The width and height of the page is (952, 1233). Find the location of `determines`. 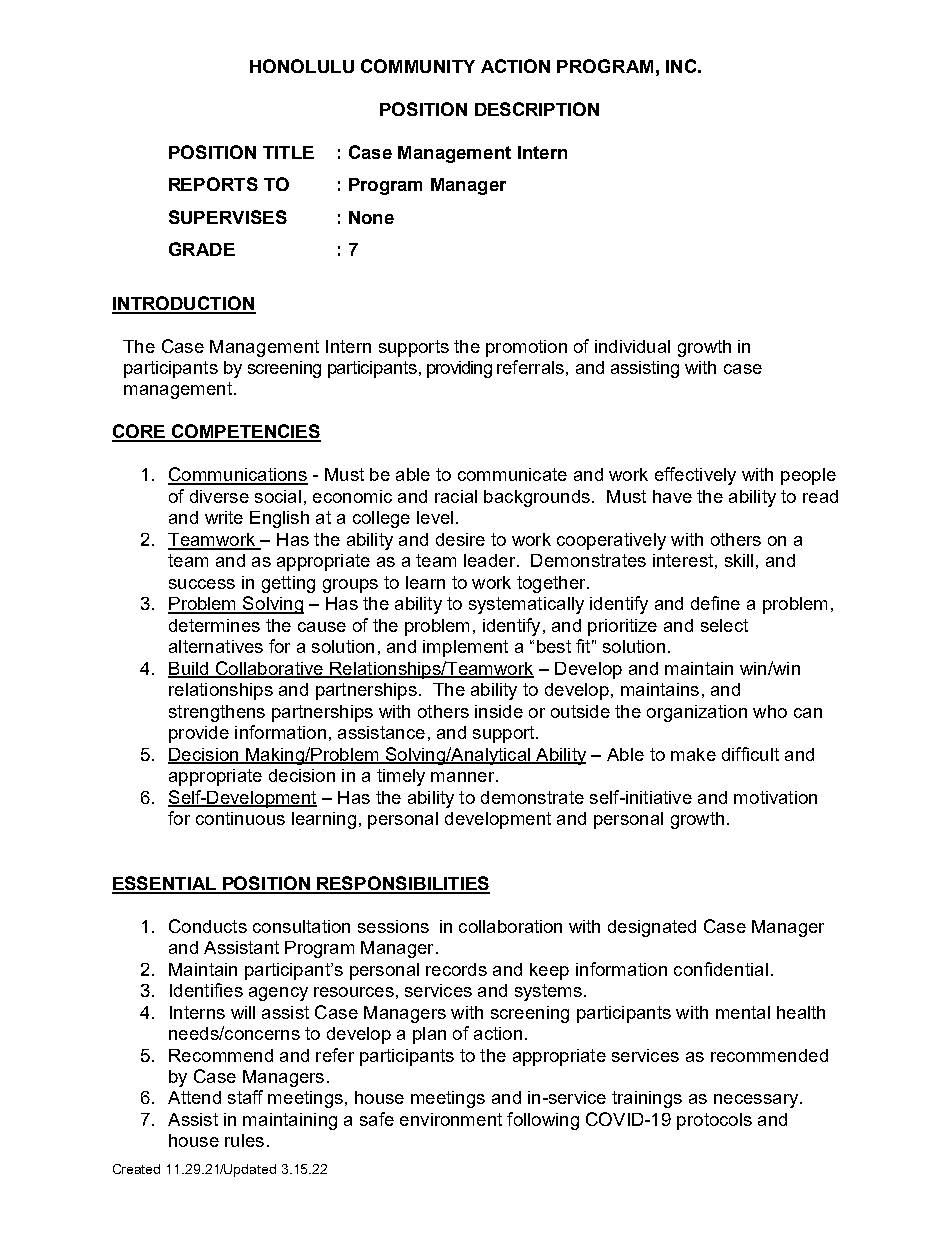

determines is located at coordinates (214, 625).
